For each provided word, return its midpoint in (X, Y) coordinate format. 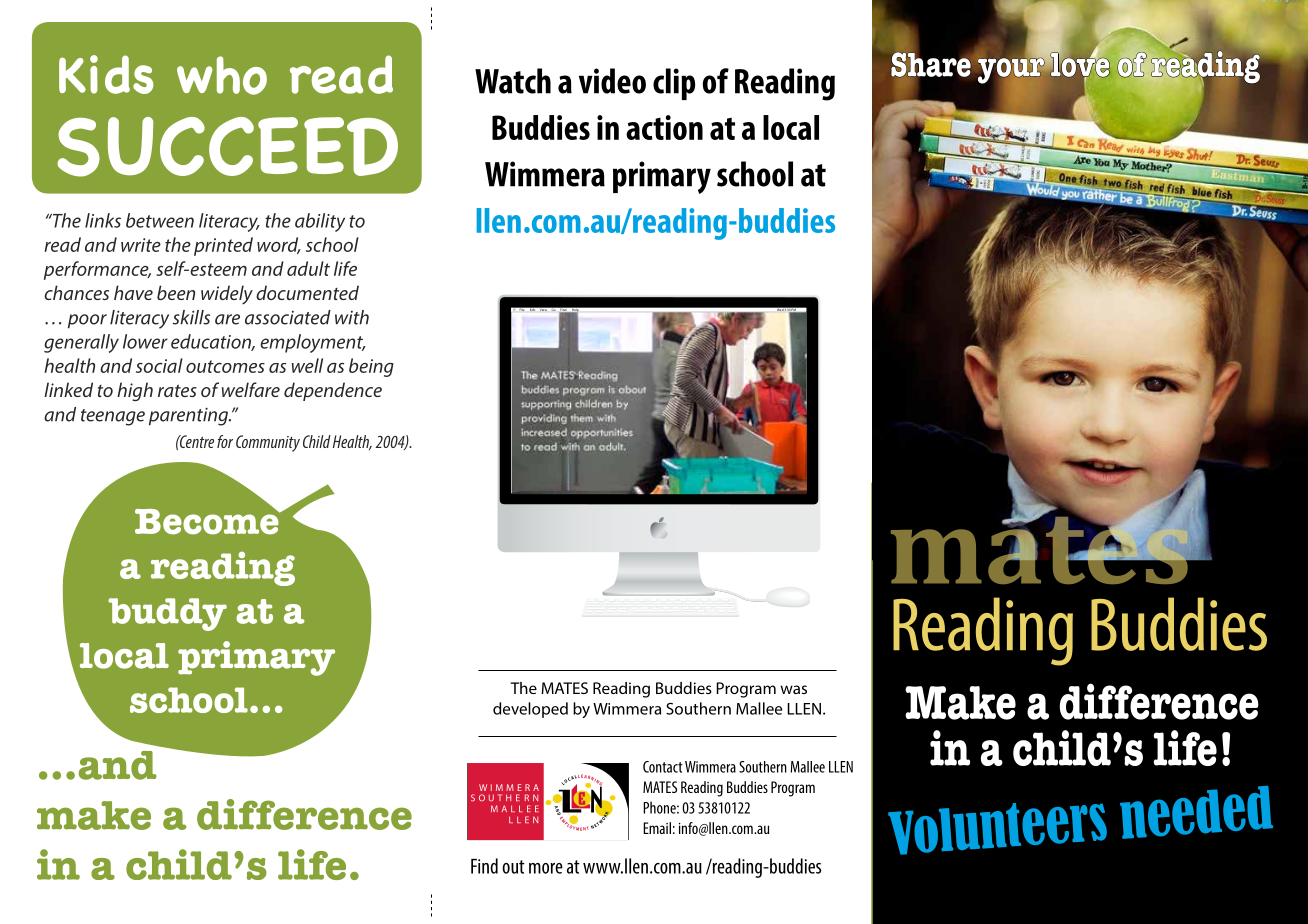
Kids (106, 74)
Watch (513, 81)
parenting (190, 416)
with (352, 317)
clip (674, 84)
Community (268, 443)
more (546, 868)
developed (530, 710)
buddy (167, 614)
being (371, 367)
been (176, 292)
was (793, 689)
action (664, 127)
